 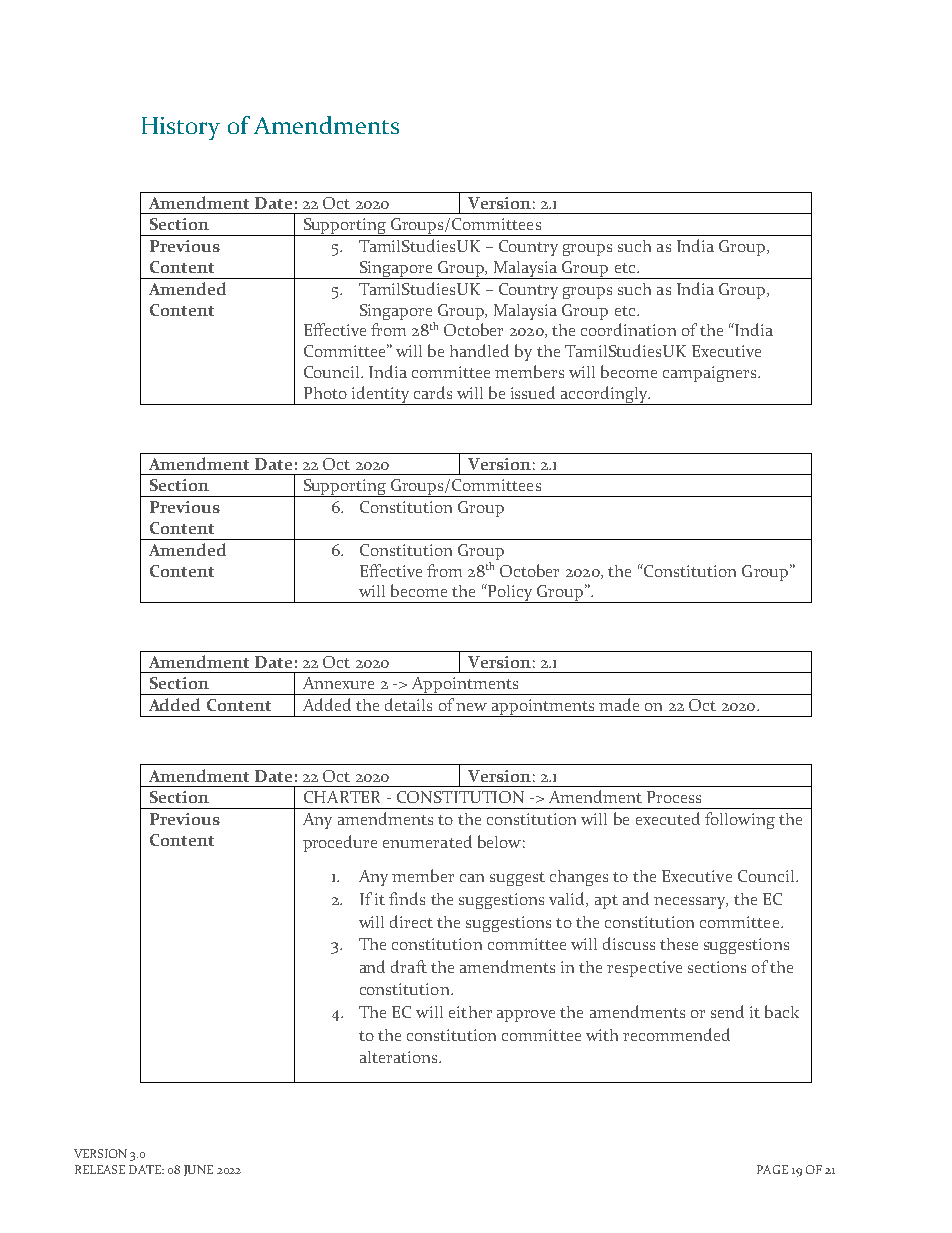 I want to click on cards, so click(x=433, y=392).
